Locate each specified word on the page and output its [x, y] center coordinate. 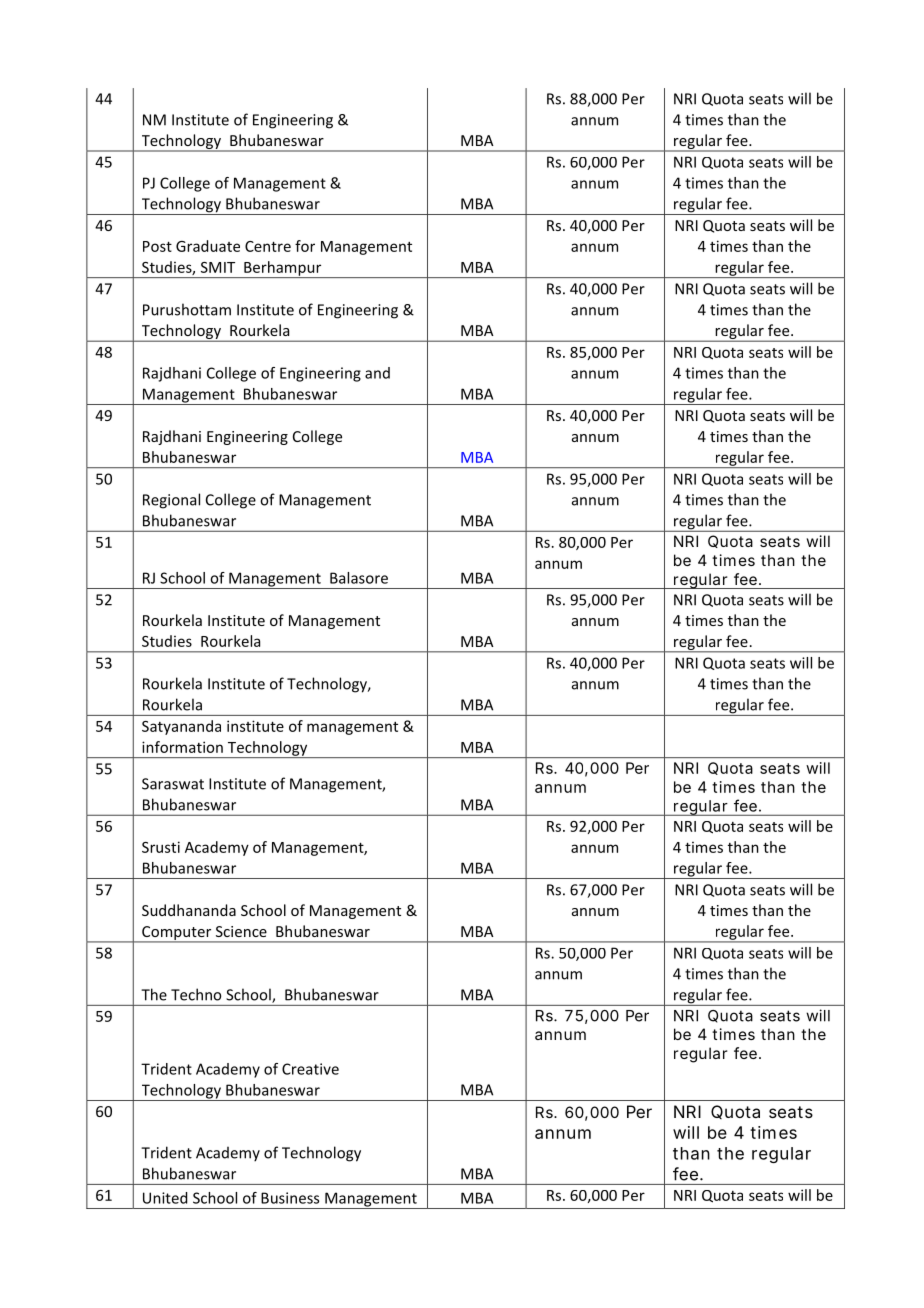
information [182, 747]
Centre [268, 246]
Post [157, 246]
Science [241, 931]
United [165, 1198]
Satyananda [181, 727]
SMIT [218, 267]
